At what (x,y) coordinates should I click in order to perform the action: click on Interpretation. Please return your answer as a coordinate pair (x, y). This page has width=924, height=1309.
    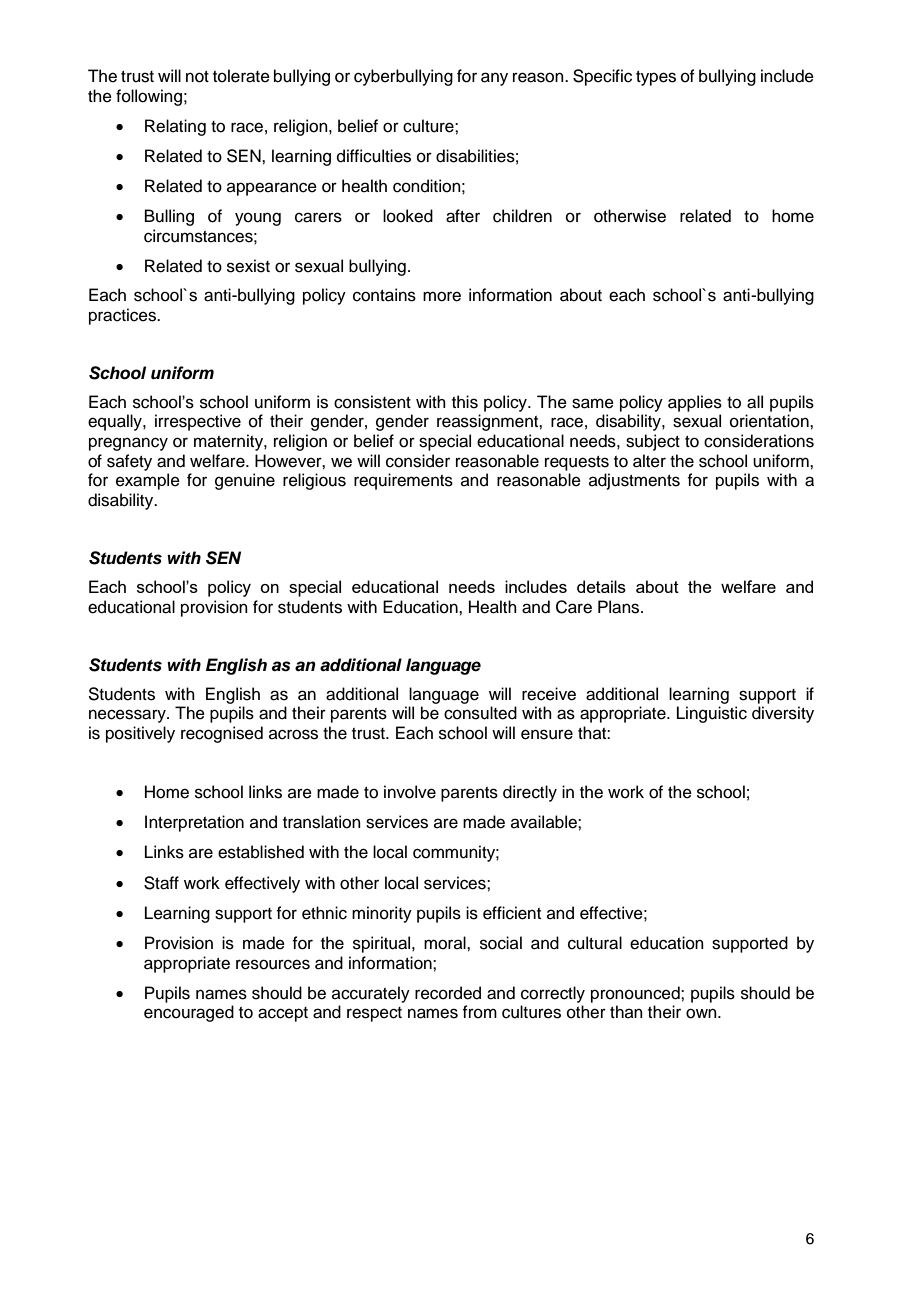
    Looking at the image, I should click on (194, 823).
